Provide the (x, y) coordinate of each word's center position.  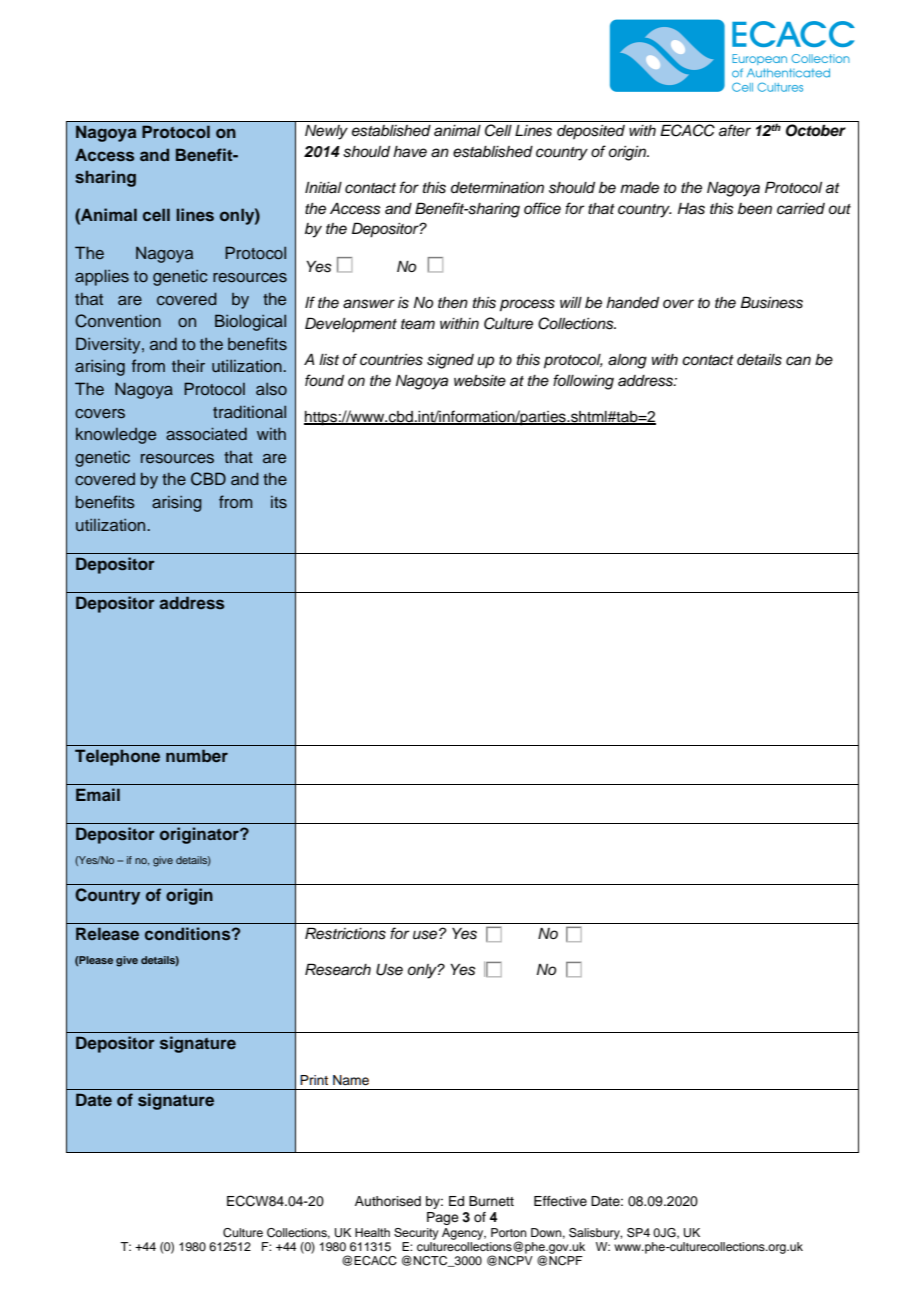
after (735, 130)
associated (206, 434)
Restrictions (345, 933)
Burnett (491, 1201)
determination (497, 188)
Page (443, 1218)
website (480, 381)
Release (107, 934)
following (583, 382)
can (798, 361)
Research (338, 969)
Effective (560, 1201)
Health (372, 1232)
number (197, 755)
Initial (323, 188)
